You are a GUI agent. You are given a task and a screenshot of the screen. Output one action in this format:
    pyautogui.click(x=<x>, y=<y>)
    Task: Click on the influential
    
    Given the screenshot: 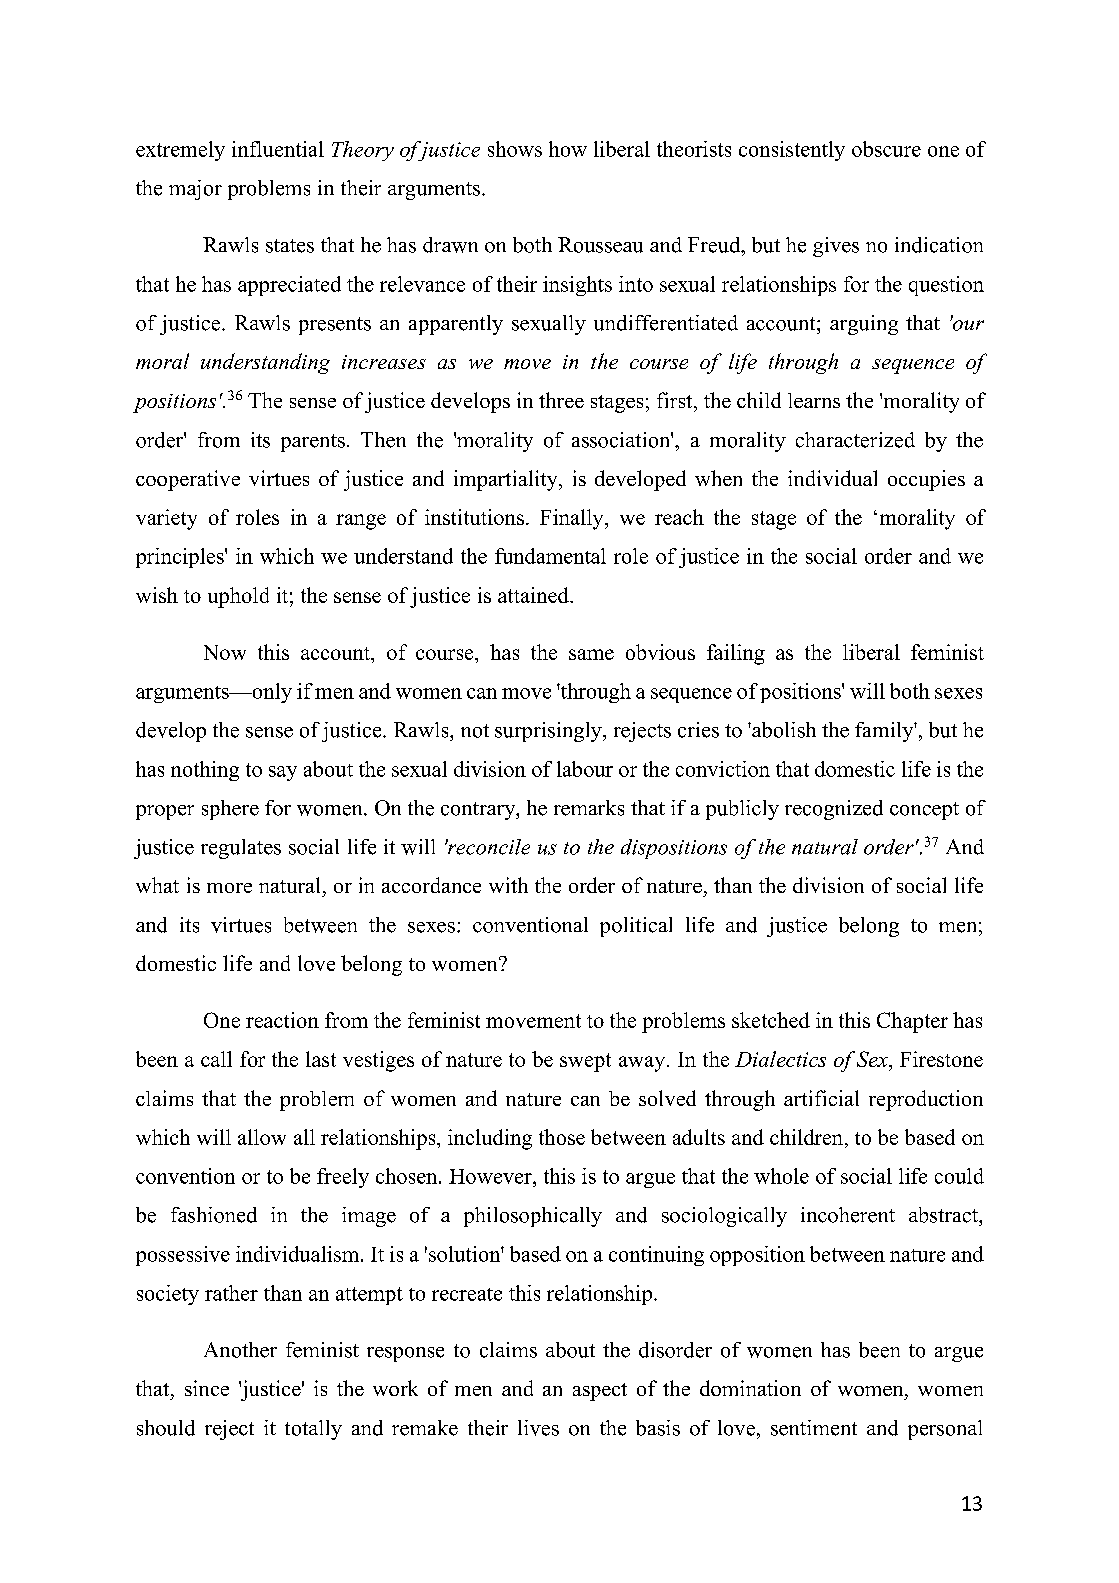 What is the action you would take?
    pyautogui.click(x=278, y=149)
